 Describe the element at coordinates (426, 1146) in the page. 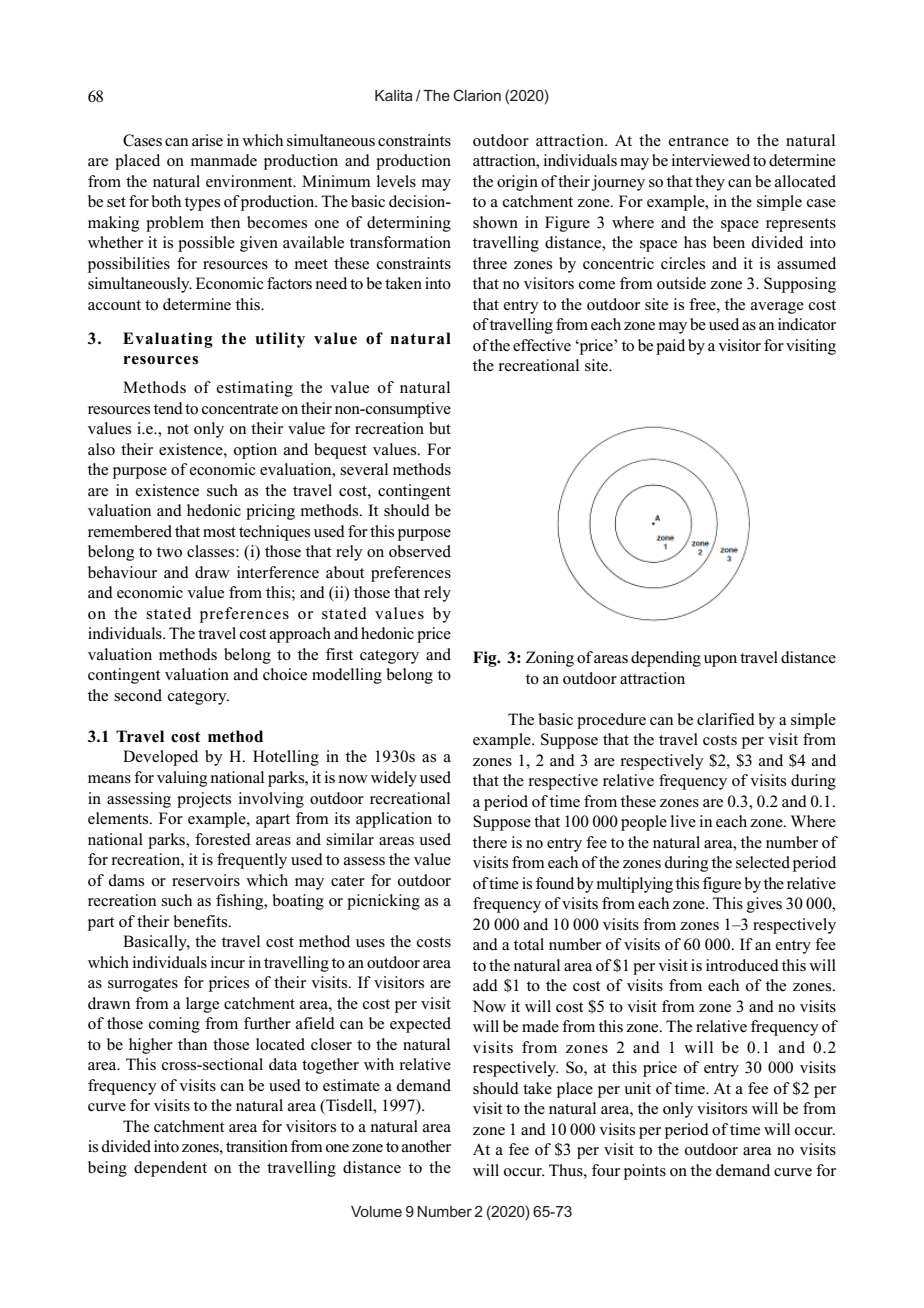

I see `another` at that location.
